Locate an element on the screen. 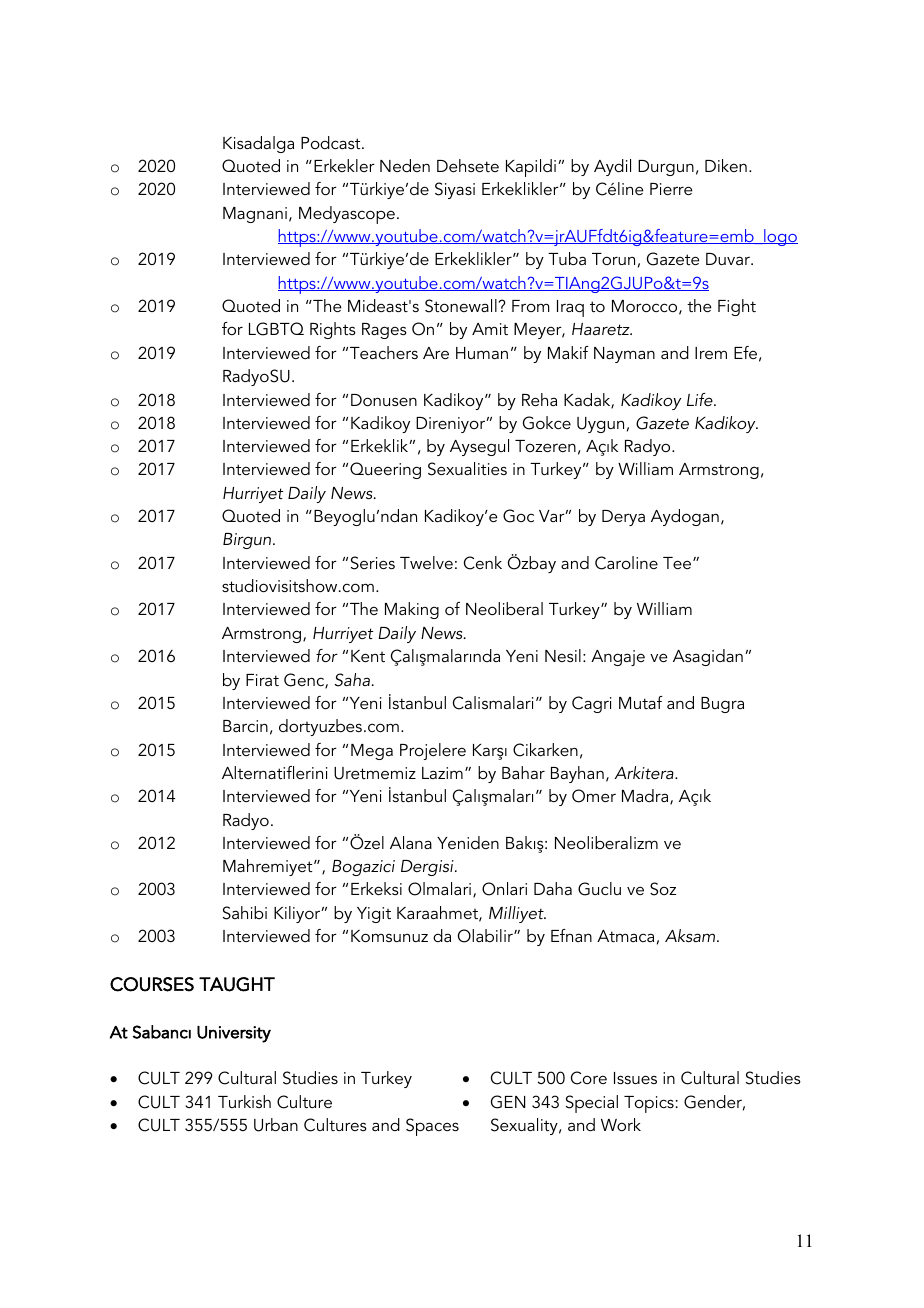  Series is located at coordinates (373, 563).
